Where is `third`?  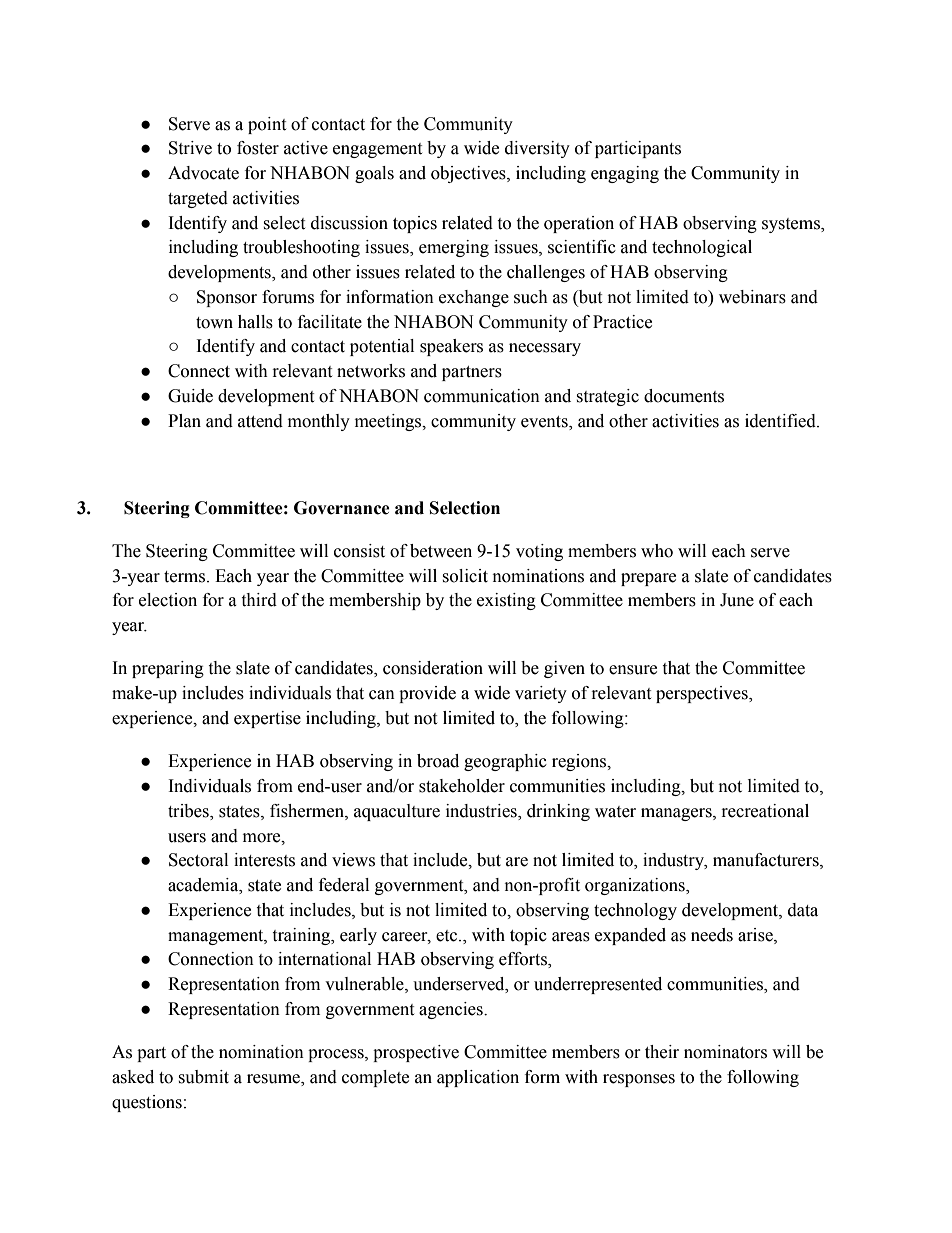 third is located at coordinates (259, 600).
